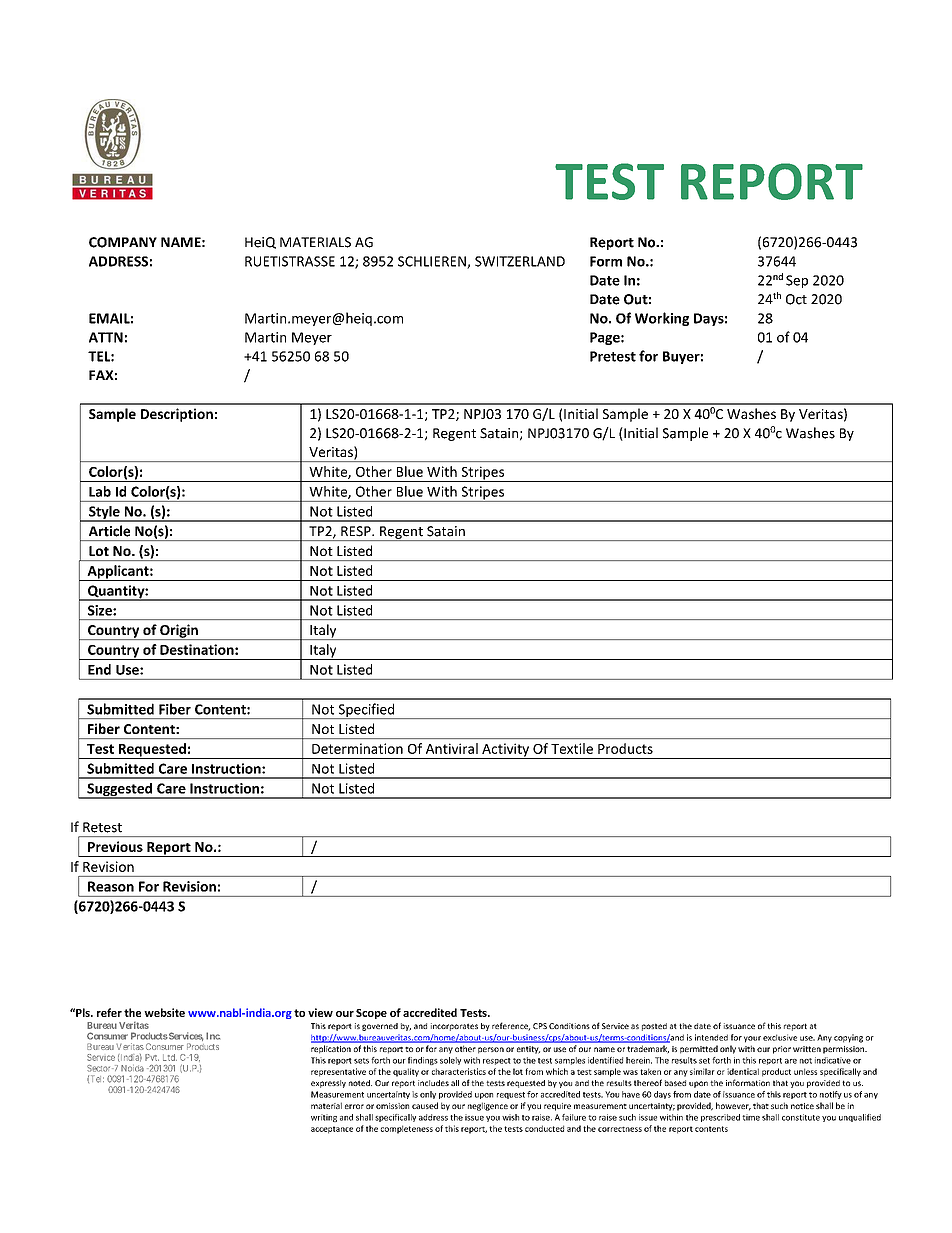 The height and width of the page is (1233, 952). Describe the element at coordinates (572, 748) in the page. I see `Textile` at that location.
